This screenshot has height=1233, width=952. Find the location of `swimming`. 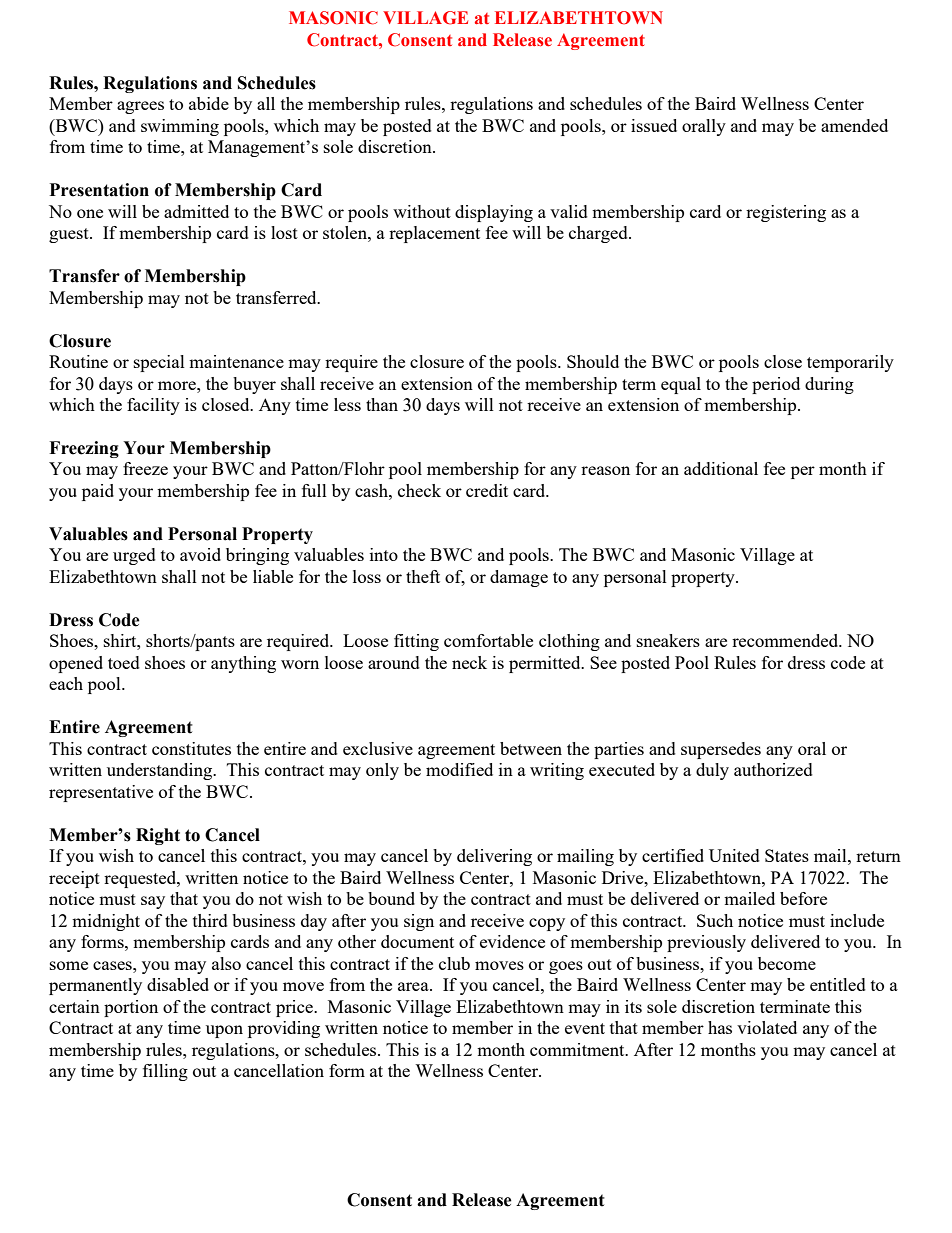

swimming is located at coordinates (180, 127).
